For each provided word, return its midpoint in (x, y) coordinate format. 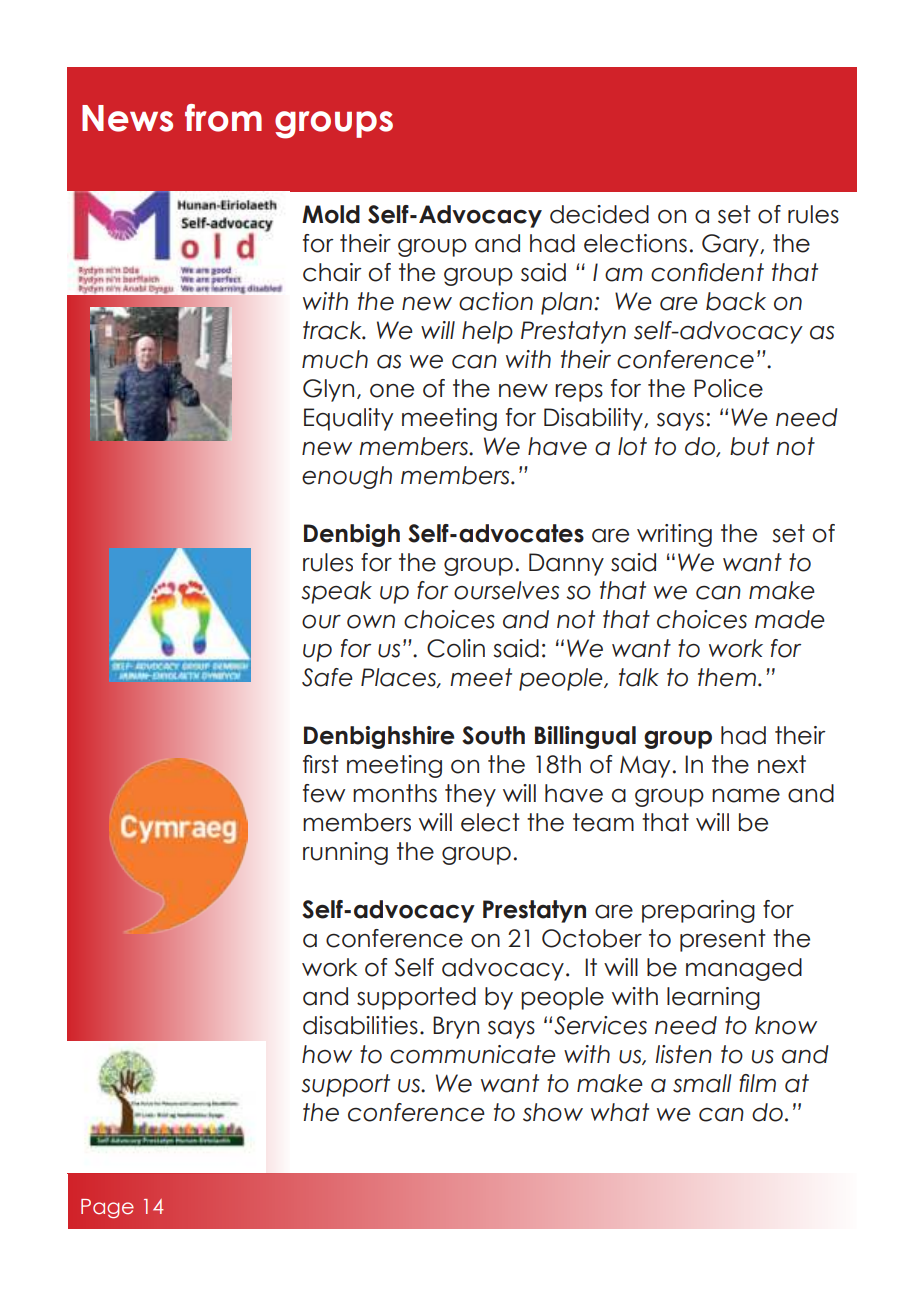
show (553, 1112)
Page (107, 1208)
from (223, 118)
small (702, 1083)
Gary (731, 245)
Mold (331, 214)
